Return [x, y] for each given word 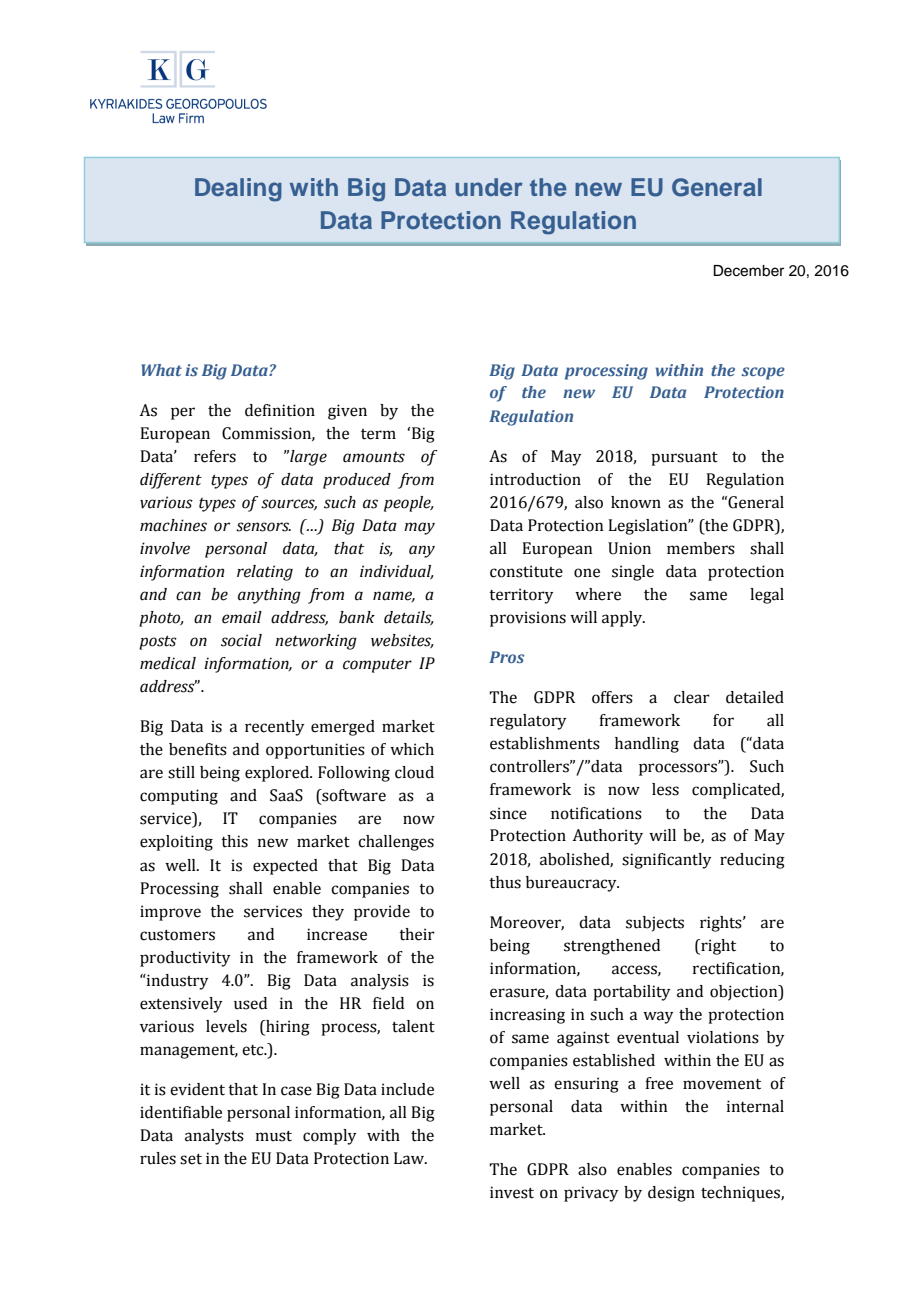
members [701, 548]
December [748, 271]
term [378, 434]
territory [521, 596]
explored [278, 774]
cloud [414, 772]
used [250, 1003]
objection [745, 993]
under [489, 187]
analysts [214, 1137]
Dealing [238, 190]
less [665, 789]
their [417, 934]
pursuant [684, 459]
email [242, 617]
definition [280, 410]
